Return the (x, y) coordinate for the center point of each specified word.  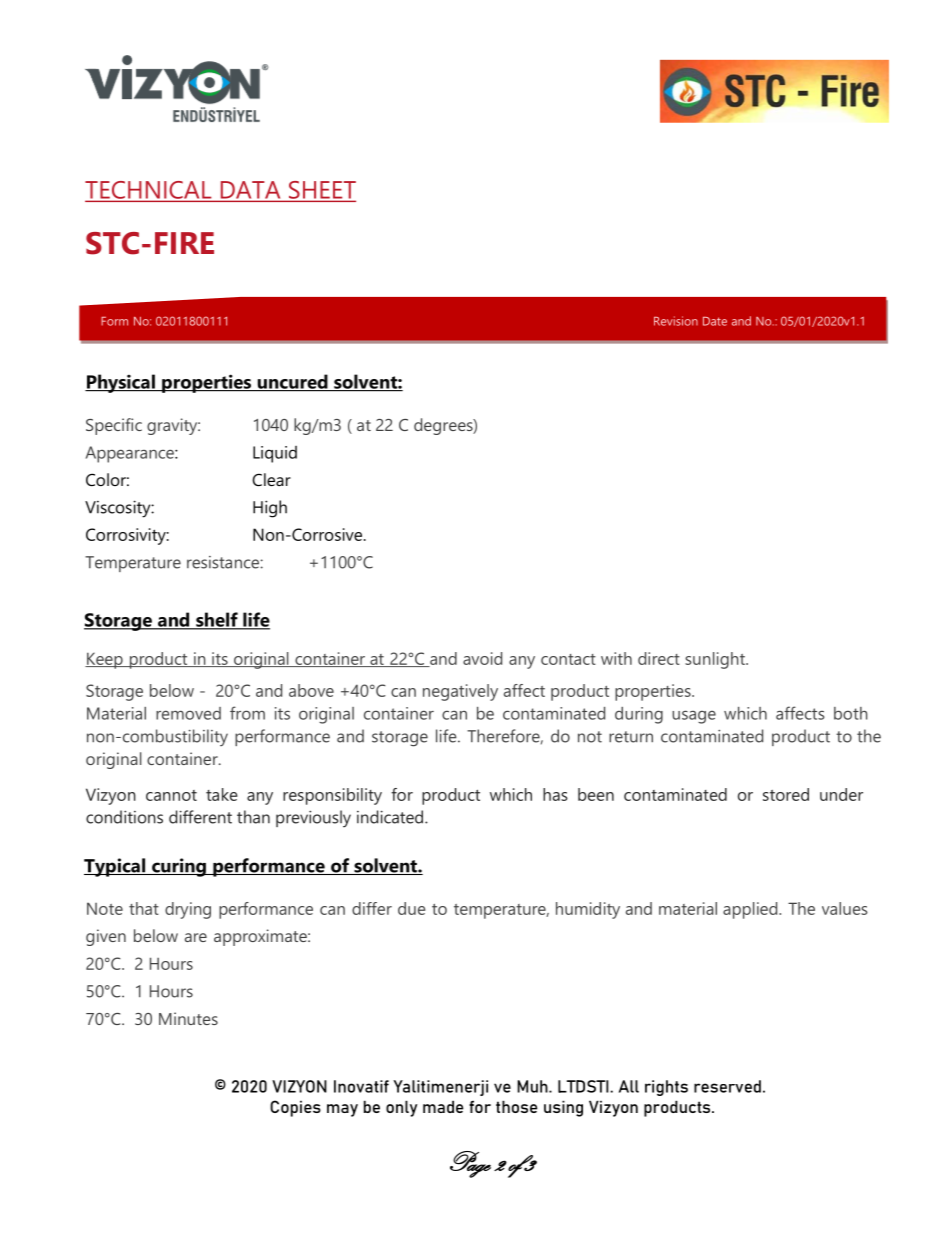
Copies (295, 1108)
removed (188, 713)
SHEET (321, 191)
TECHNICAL (149, 191)
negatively (460, 692)
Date (715, 321)
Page (470, 1164)
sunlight (716, 660)
